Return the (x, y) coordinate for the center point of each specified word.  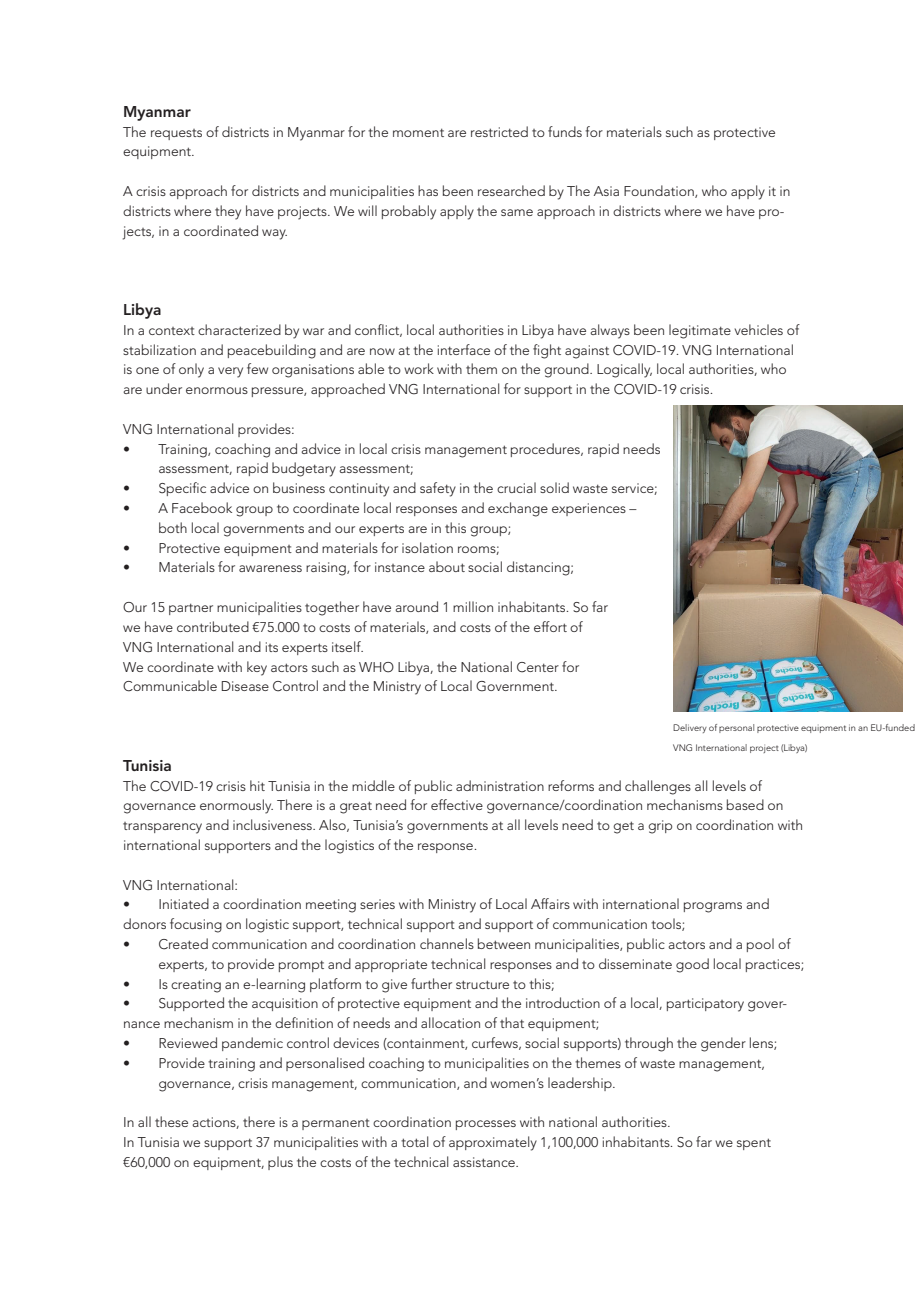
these (171, 1121)
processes (486, 1125)
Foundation (660, 191)
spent (754, 1144)
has (428, 190)
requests (176, 134)
